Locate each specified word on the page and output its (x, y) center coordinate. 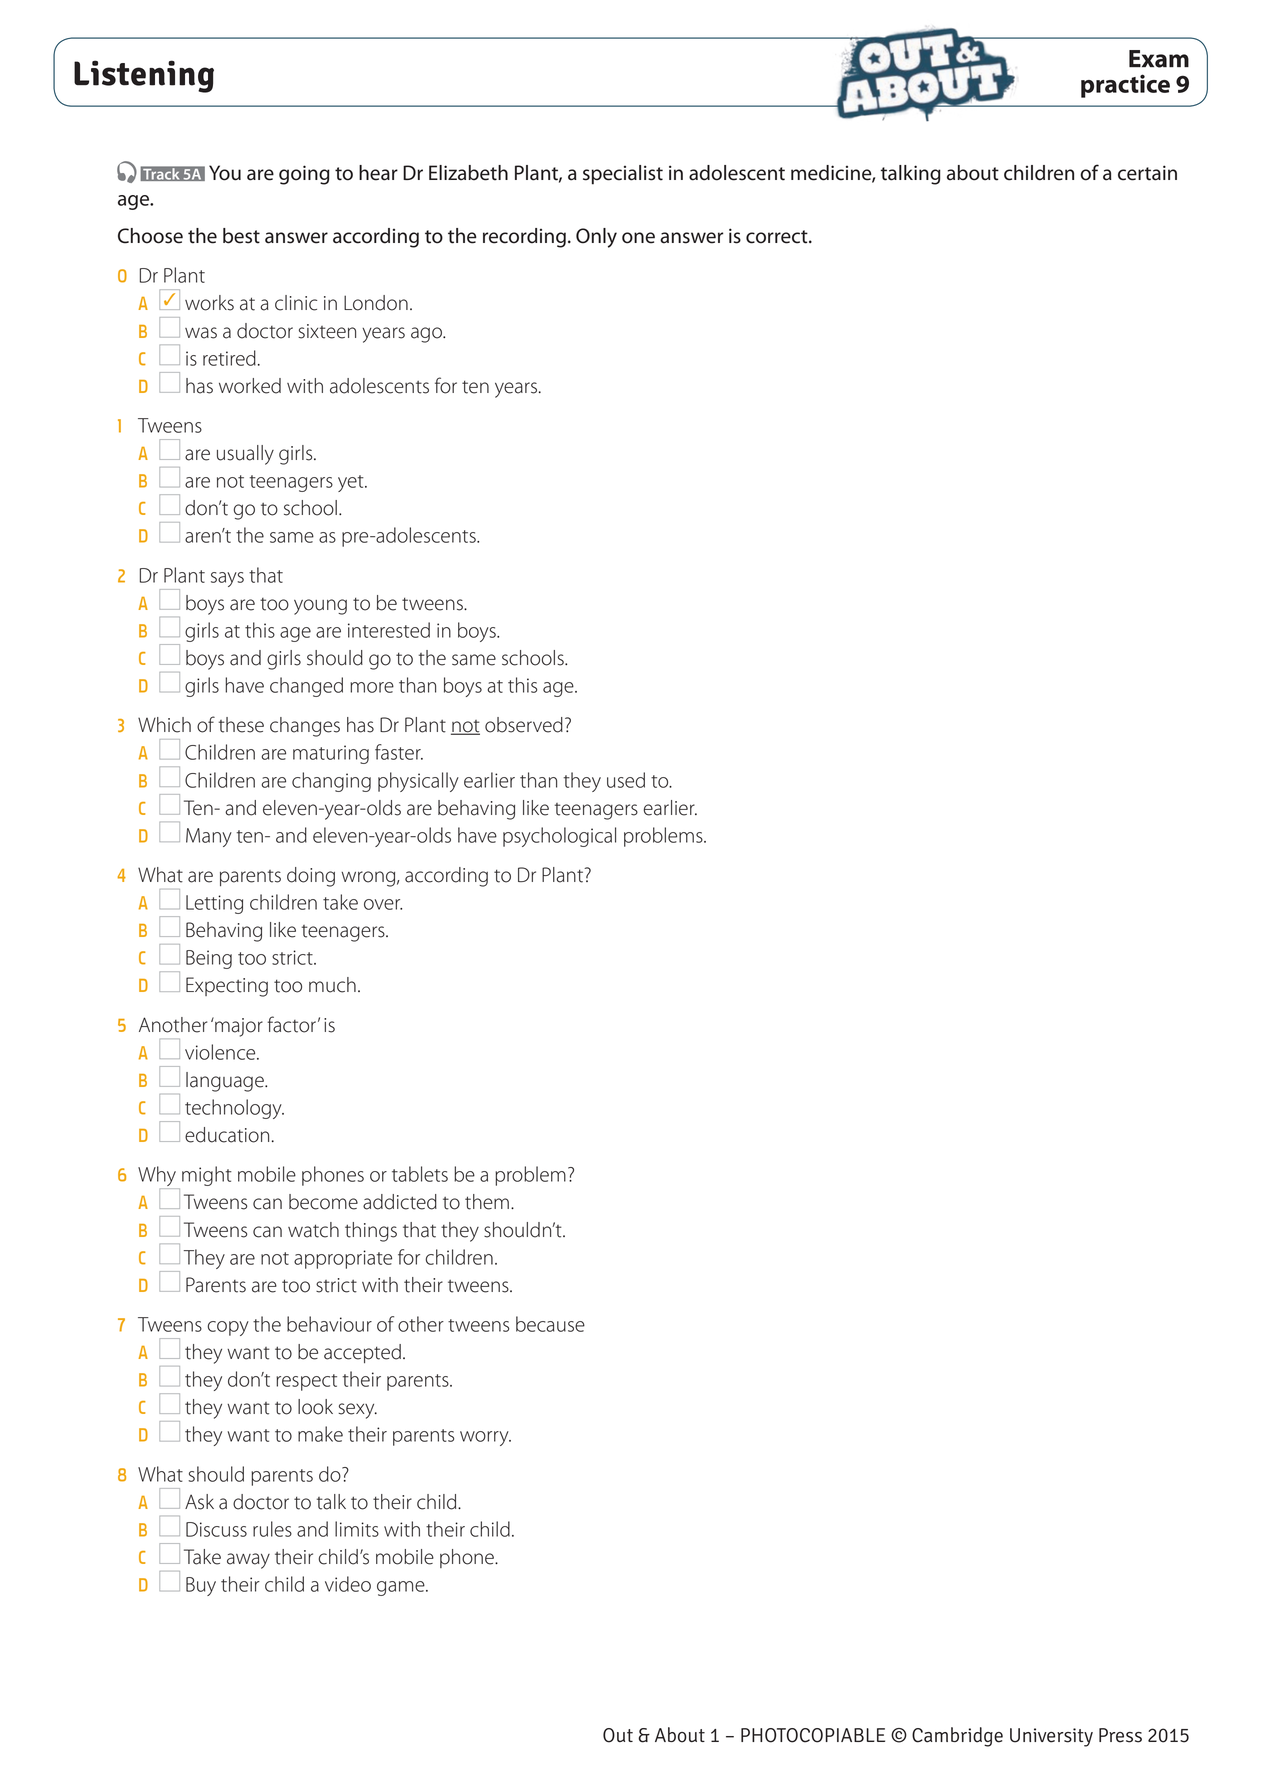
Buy (201, 1586)
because (550, 1324)
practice (1125, 86)
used (626, 780)
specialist (623, 175)
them (487, 1202)
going (304, 175)
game (402, 1588)
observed (524, 725)
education (227, 1135)
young (320, 607)
